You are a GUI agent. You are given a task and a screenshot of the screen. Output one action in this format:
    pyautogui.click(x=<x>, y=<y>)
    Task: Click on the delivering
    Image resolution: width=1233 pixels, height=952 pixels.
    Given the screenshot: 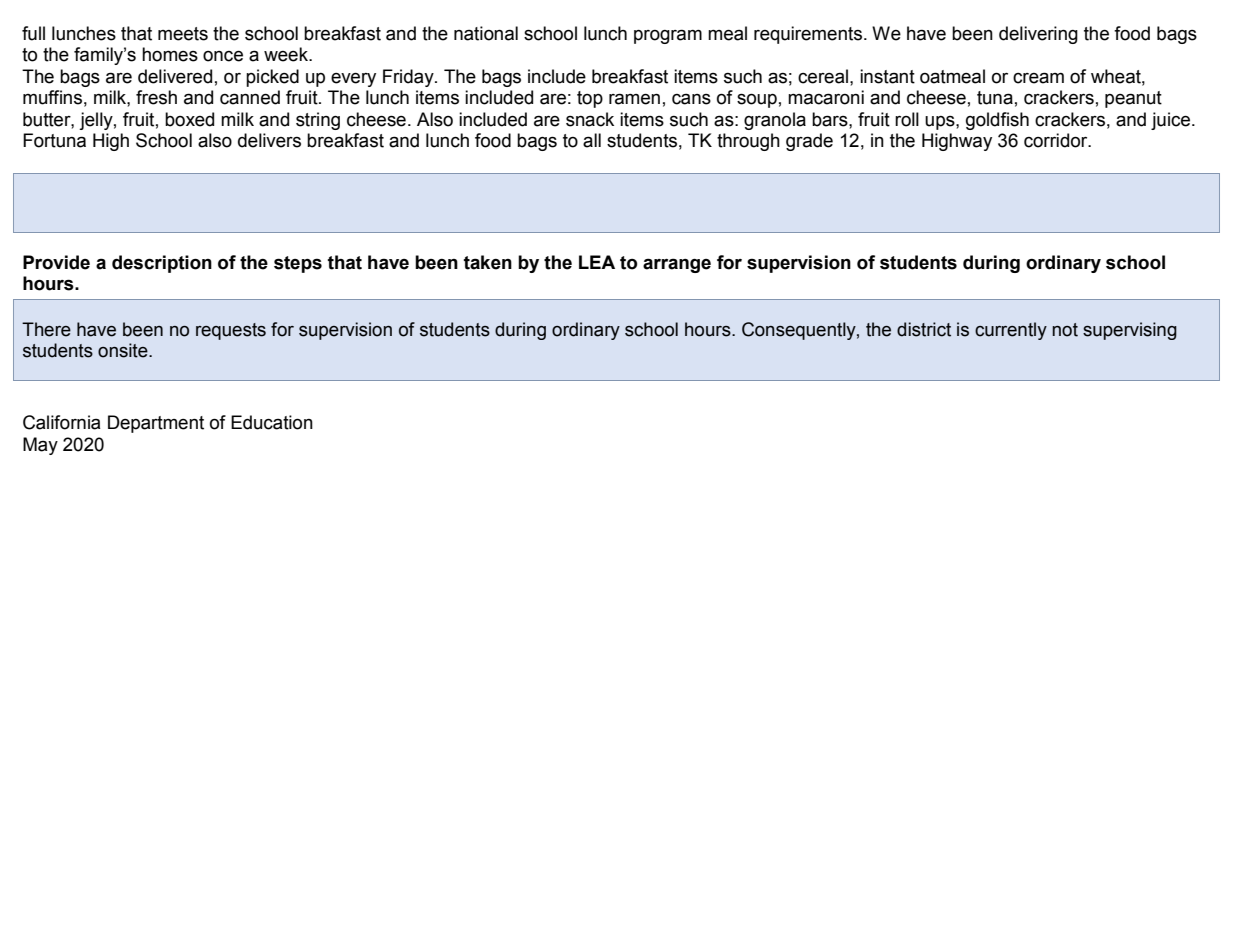 What is the action you would take?
    pyautogui.click(x=1038, y=35)
